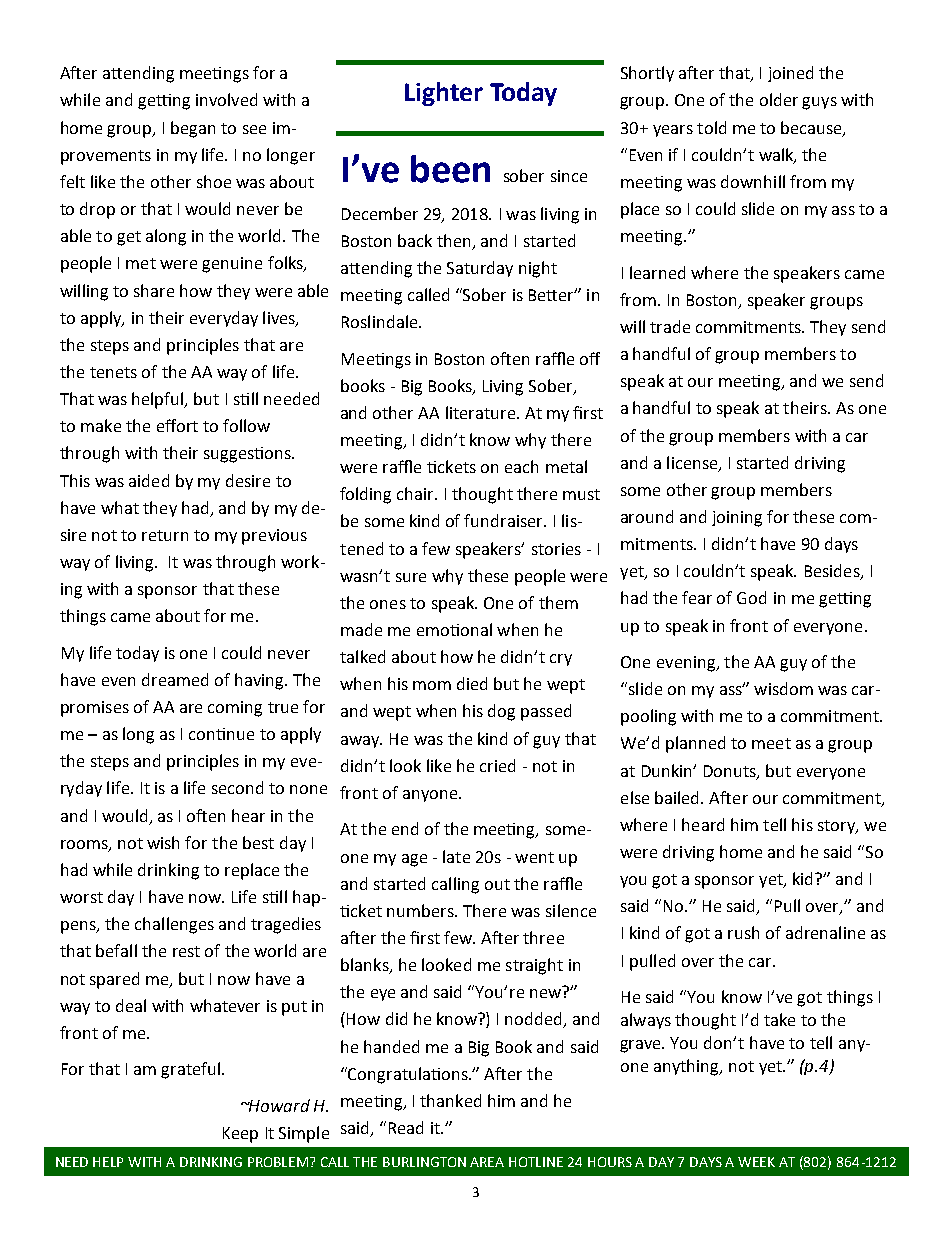 The width and height of the screenshot is (952, 1233). I want to click on began, so click(193, 129).
